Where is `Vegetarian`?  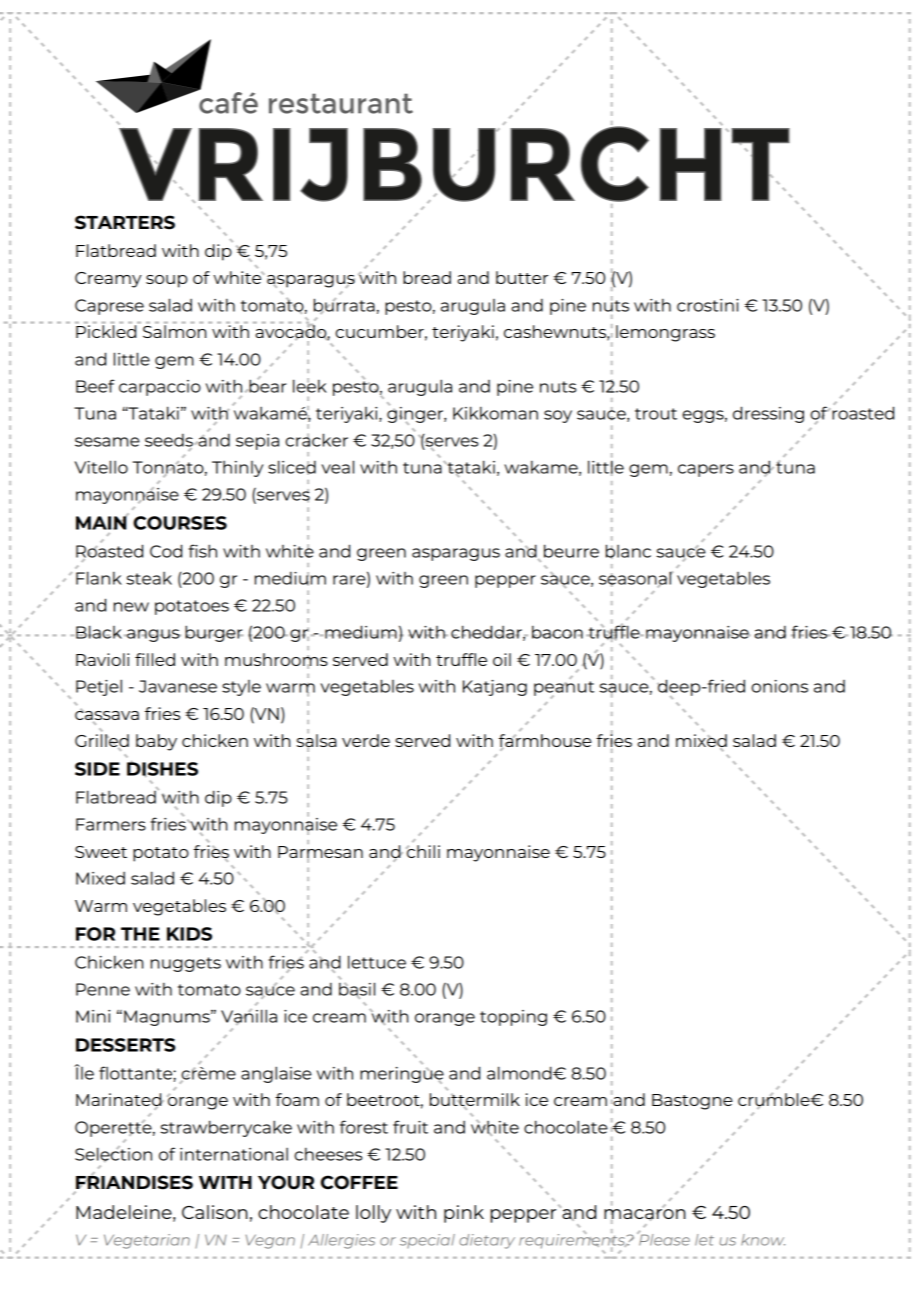 Vegetarian is located at coordinates (147, 1241).
